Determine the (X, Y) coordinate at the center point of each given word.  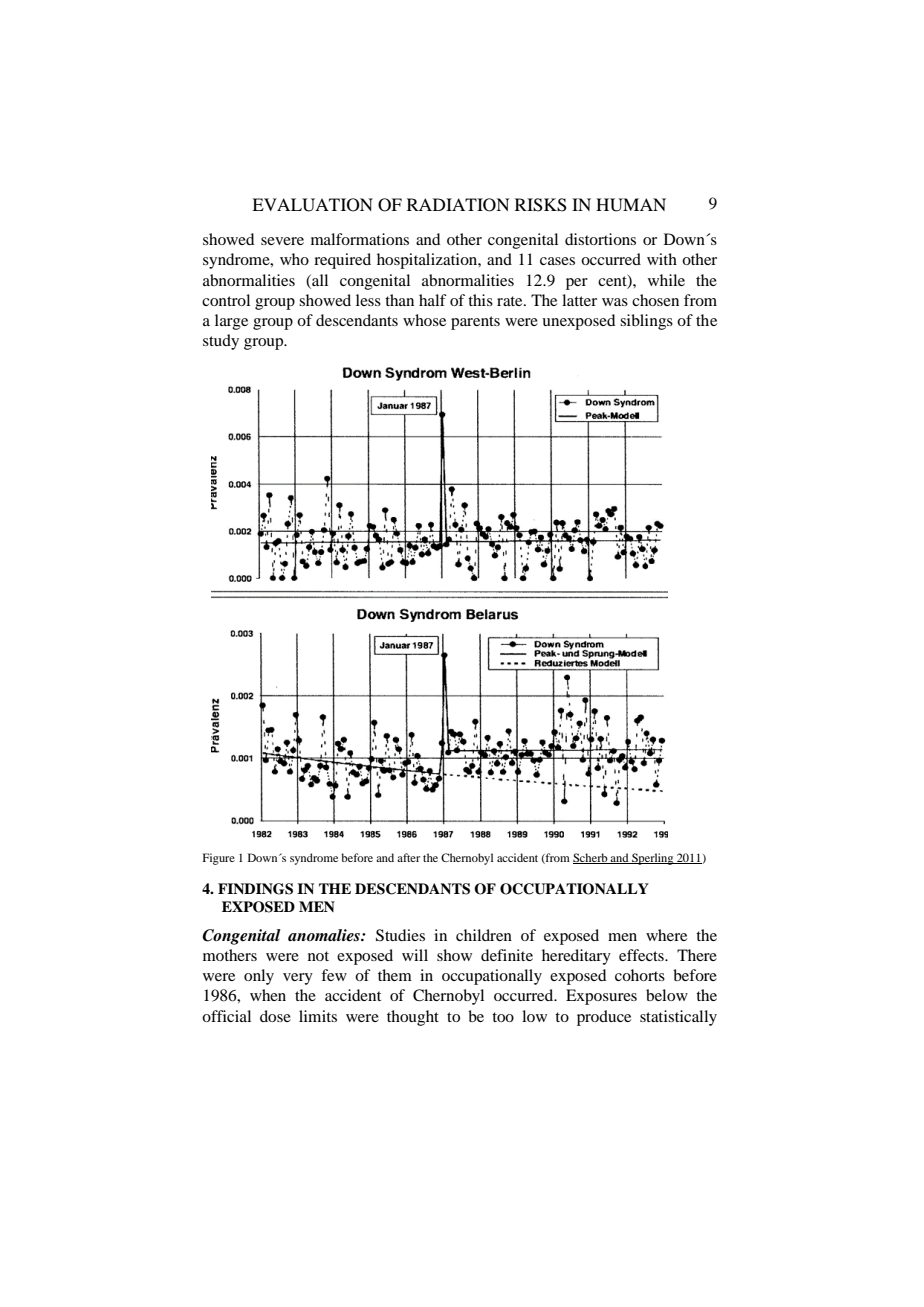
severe (282, 241)
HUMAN (631, 205)
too (503, 1017)
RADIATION (458, 205)
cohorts (640, 975)
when (268, 995)
